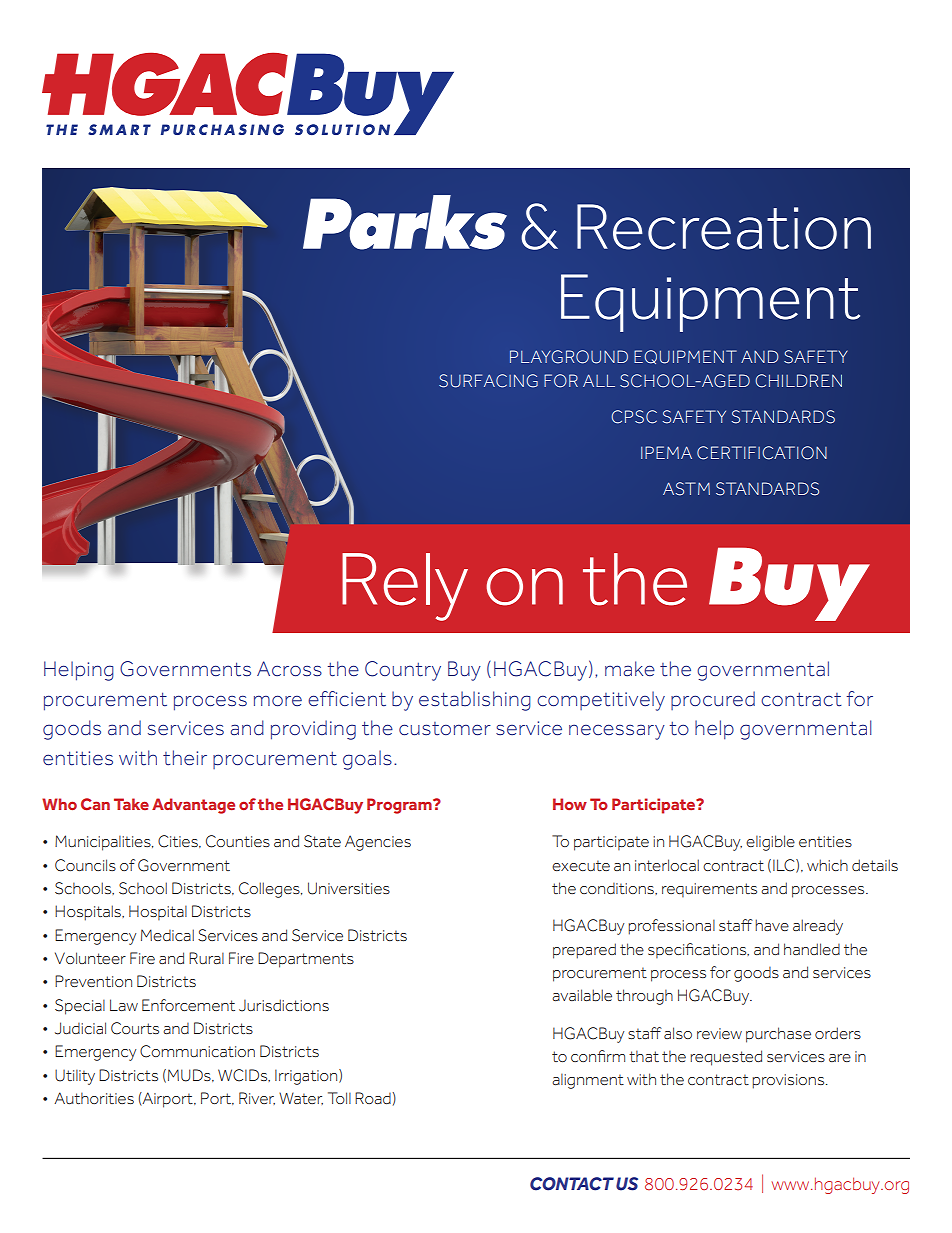 The height and width of the screenshot is (1233, 952). What do you see at coordinates (185, 758) in the screenshot?
I see `their` at bounding box center [185, 758].
